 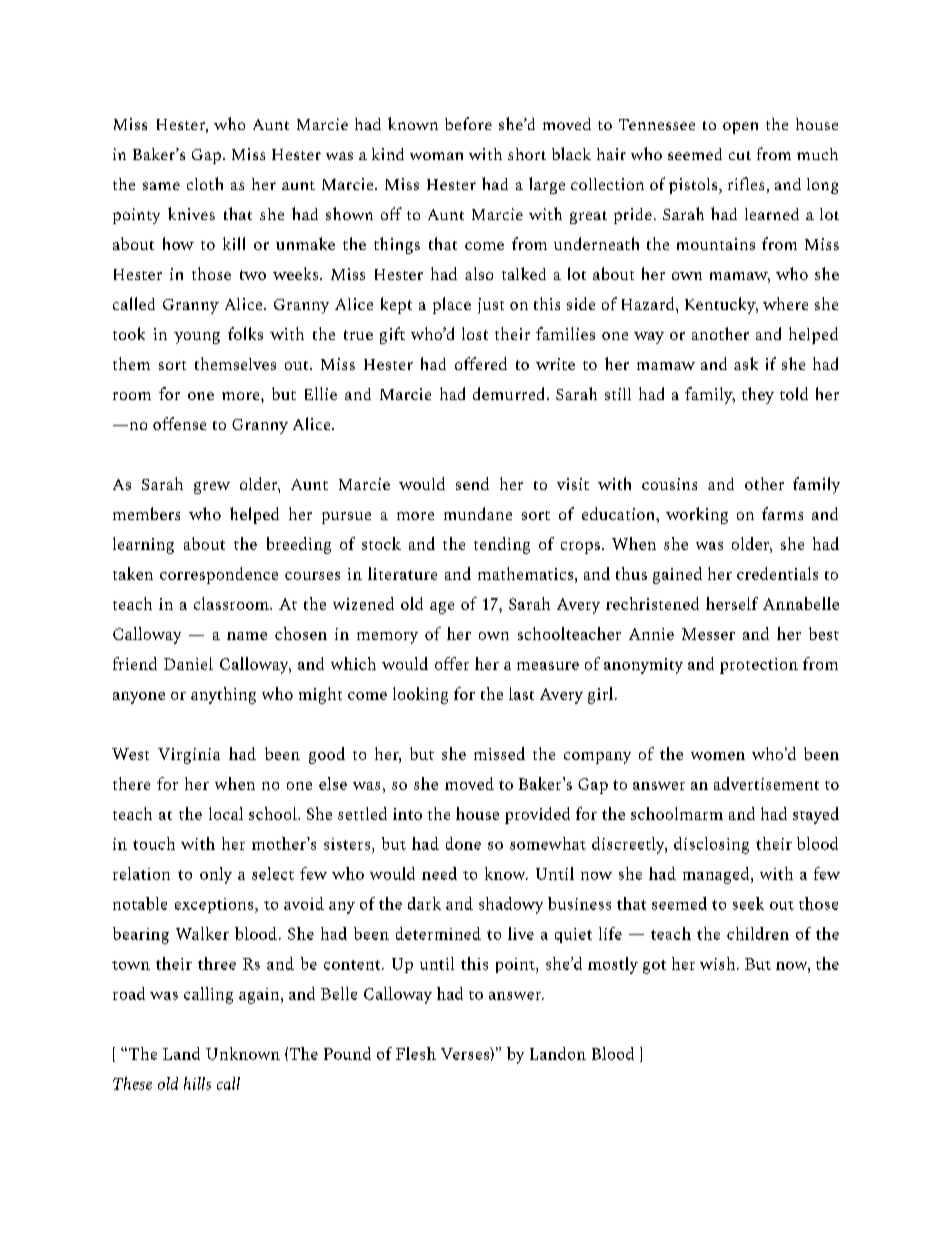 What do you see at coordinates (416, 1053) in the page?
I see `Flesh` at bounding box center [416, 1053].
